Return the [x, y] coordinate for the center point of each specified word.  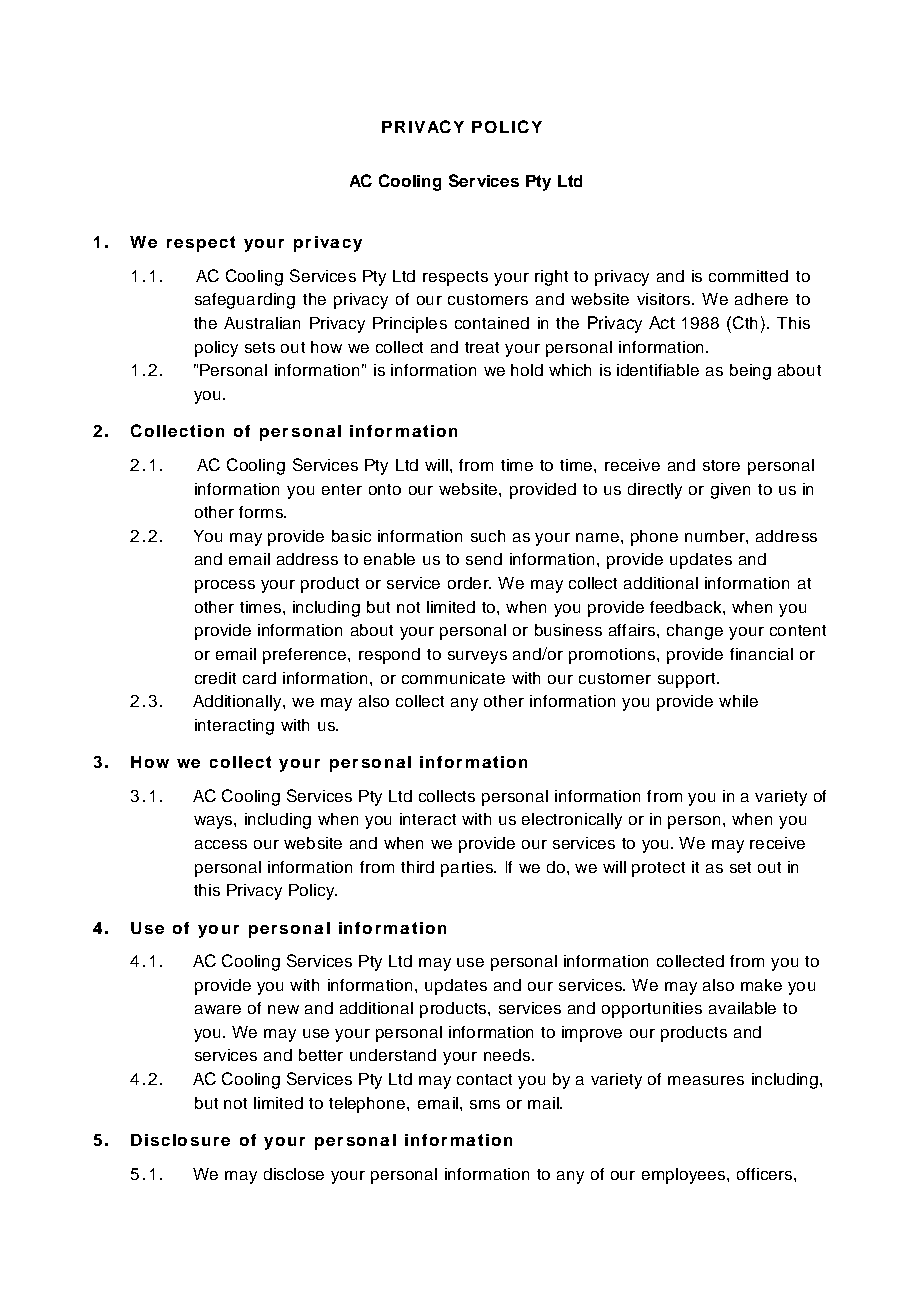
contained [492, 323]
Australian [262, 323]
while [738, 701]
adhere [761, 299]
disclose [294, 1174]
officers [766, 1174]
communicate [453, 678]
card [259, 678]
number [716, 536]
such [488, 536]
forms [262, 512]
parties [468, 869]
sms [485, 1104]
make [761, 985]
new [283, 1009]
